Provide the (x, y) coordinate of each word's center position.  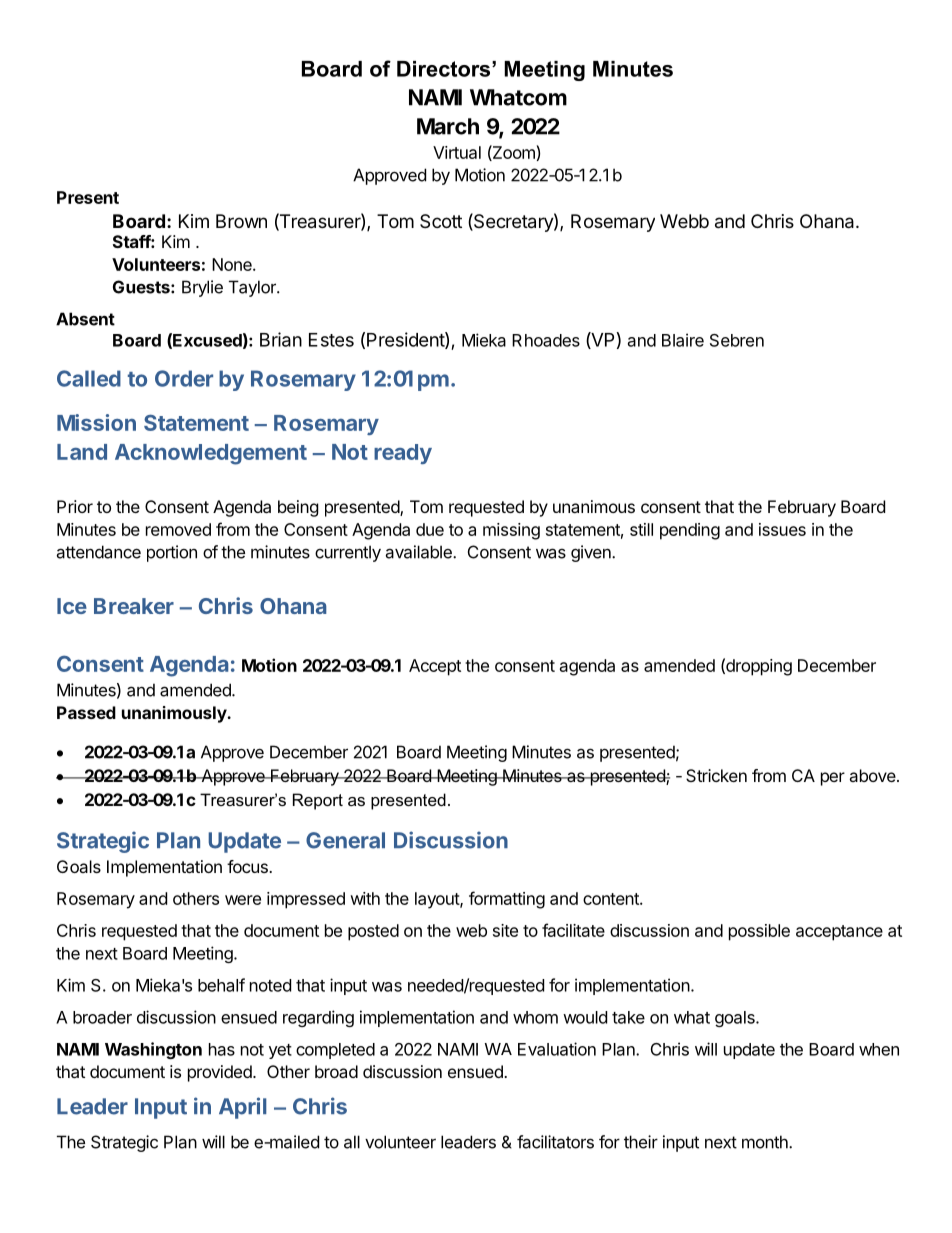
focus (248, 866)
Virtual (457, 152)
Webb (684, 221)
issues (782, 529)
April (243, 1108)
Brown (241, 221)
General (345, 840)
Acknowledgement (211, 454)
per (833, 779)
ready (403, 454)
